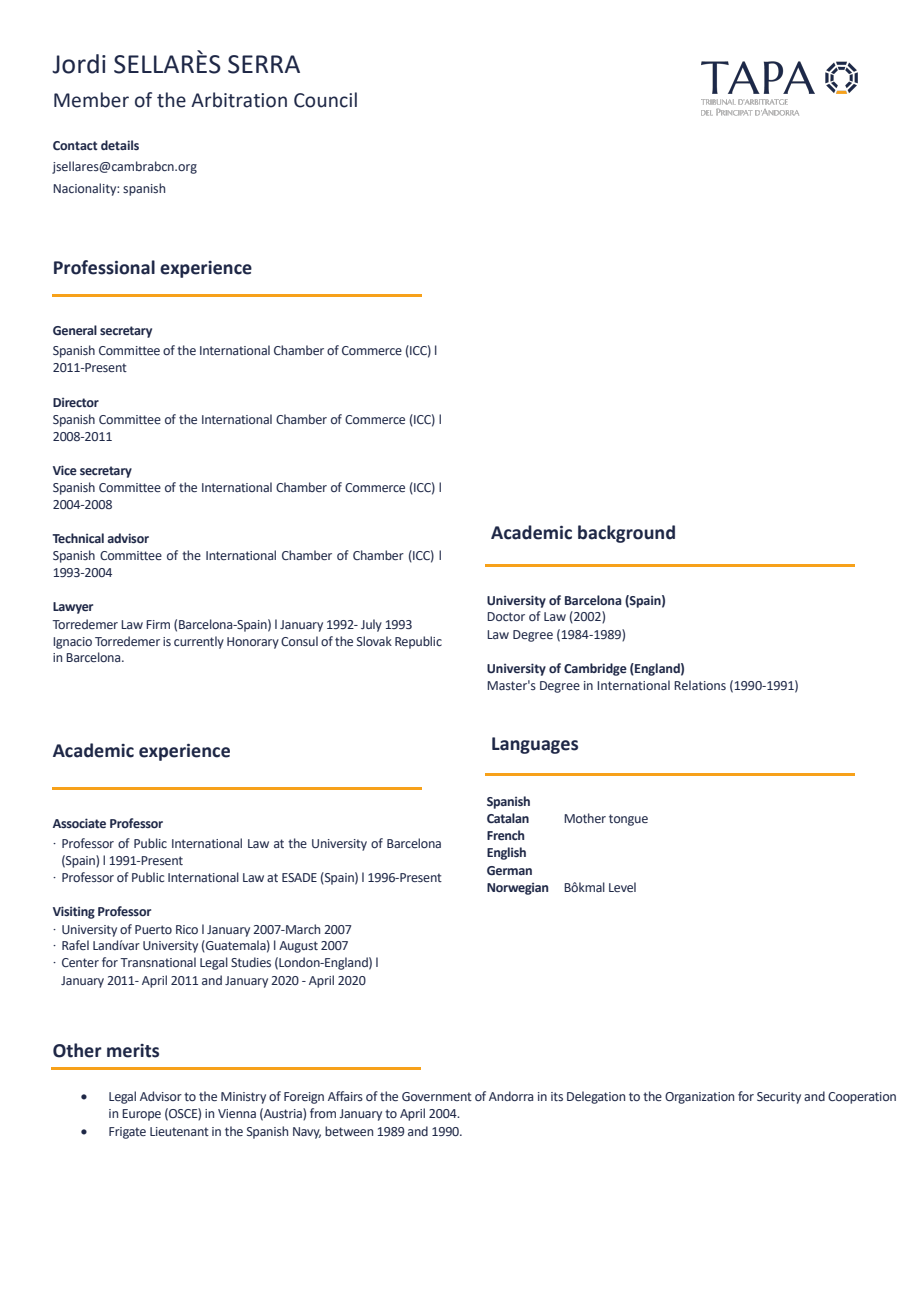 The image size is (924, 1308). What do you see at coordinates (76, 402) in the screenshot?
I see `Director` at bounding box center [76, 402].
